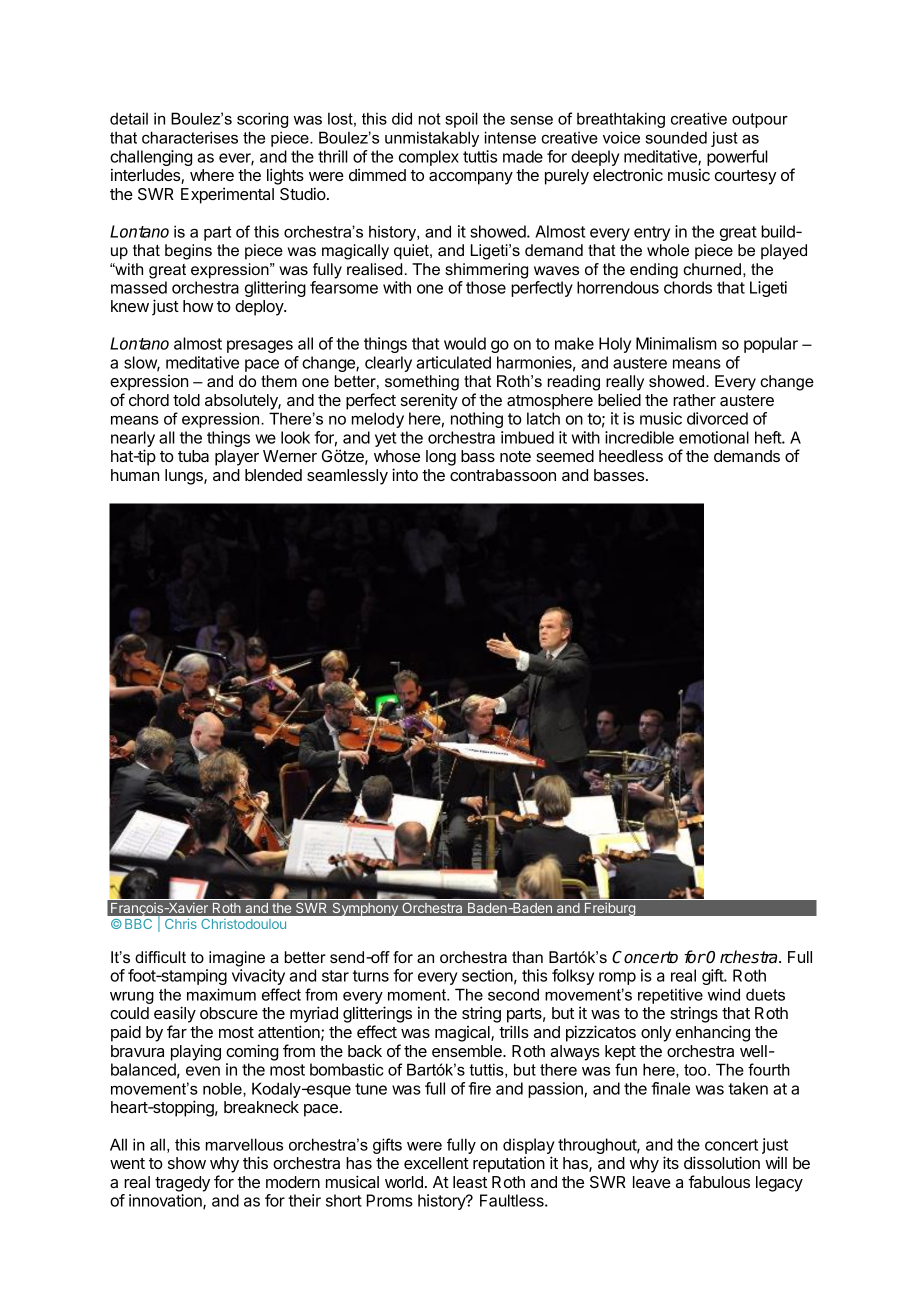 This page has height=1308, width=924. What do you see at coordinates (436, 1163) in the page?
I see `excellent` at bounding box center [436, 1163].
